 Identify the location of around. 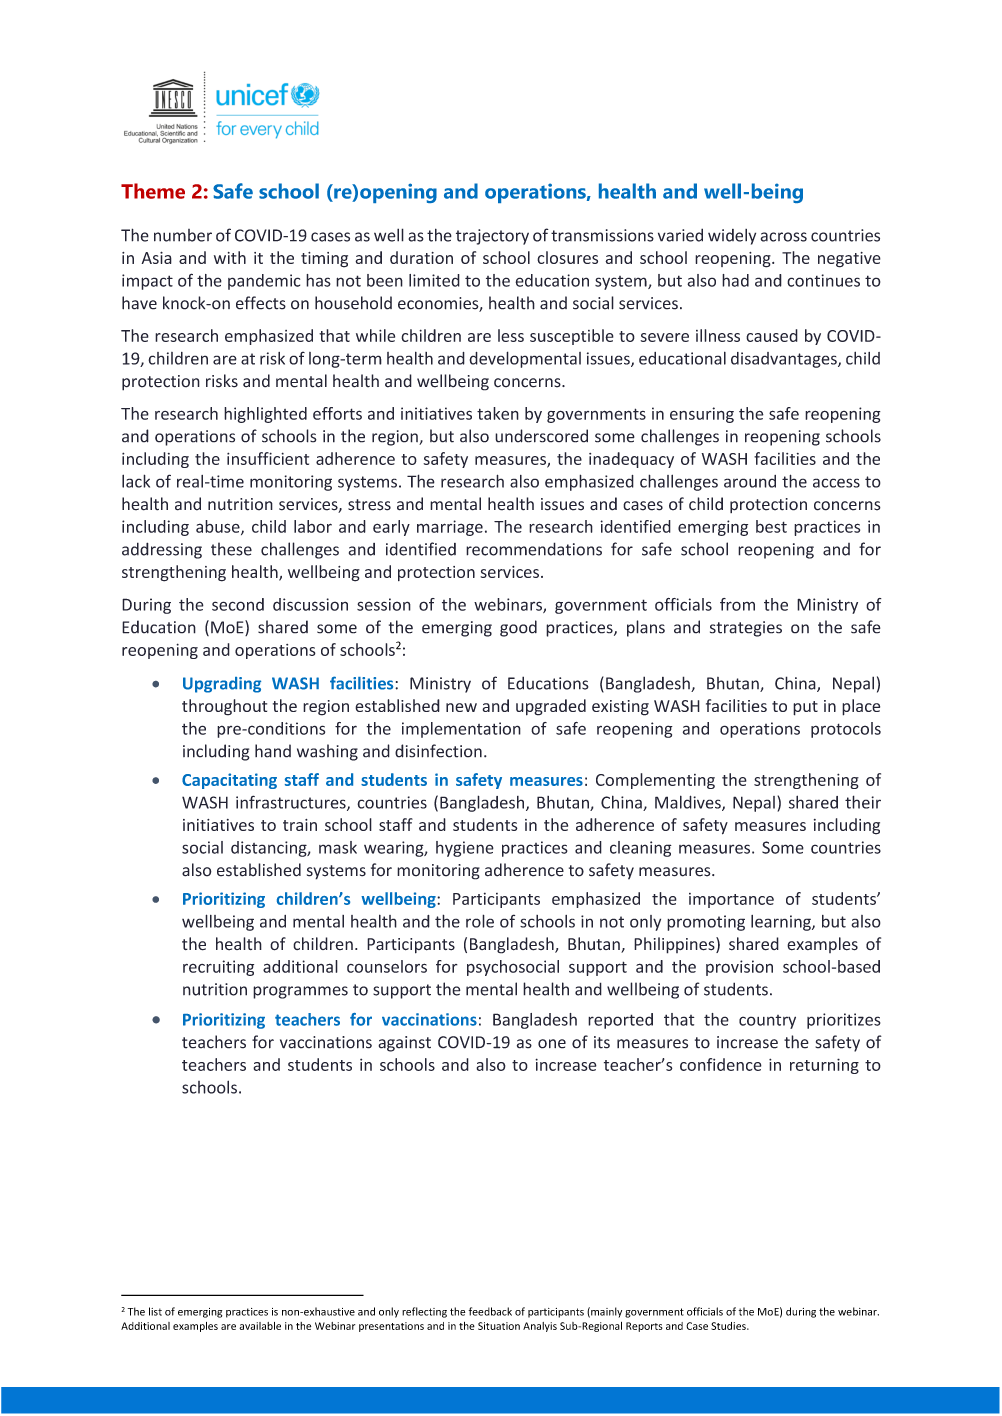
(750, 481).
